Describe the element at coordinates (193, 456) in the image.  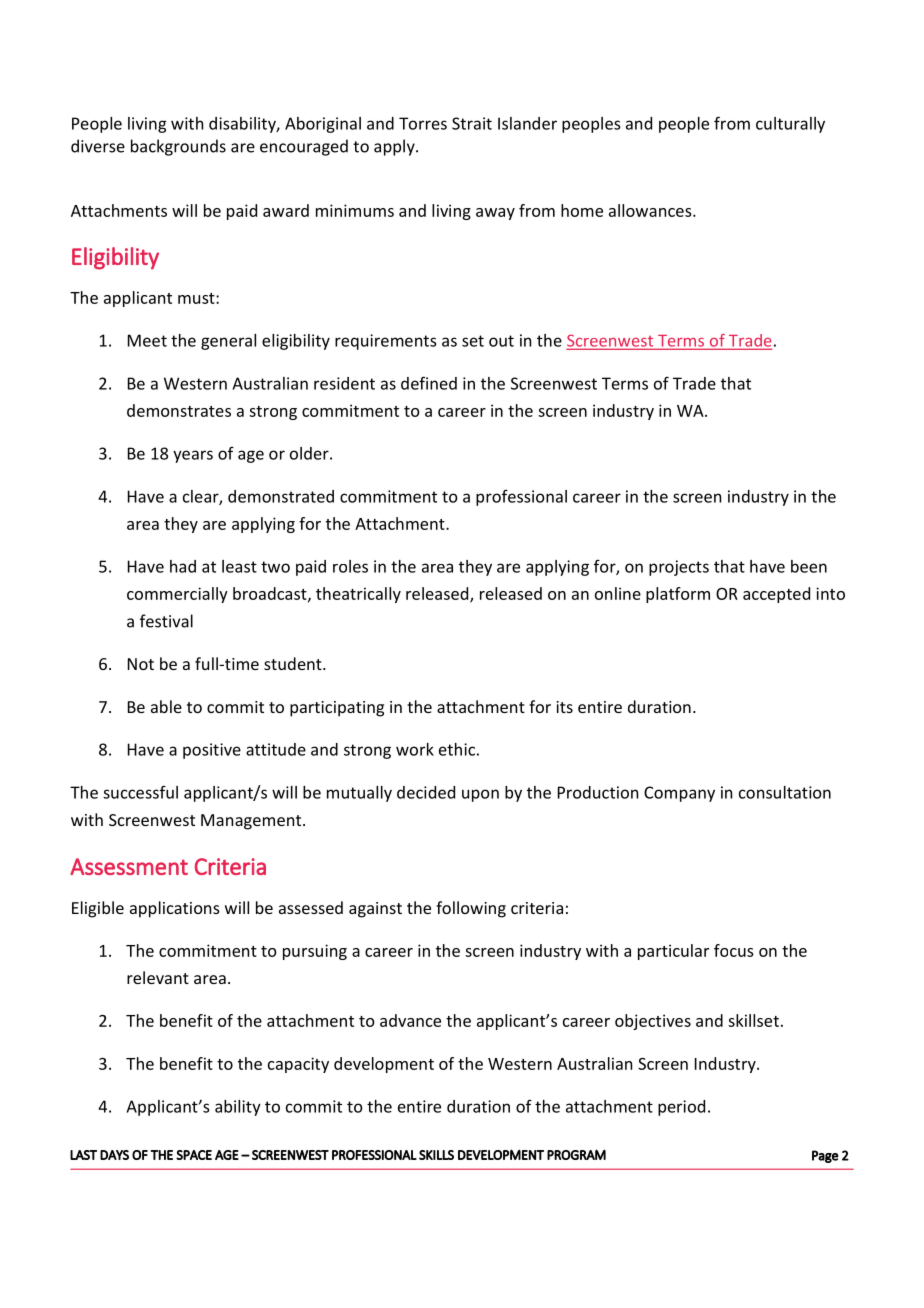
I see `years` at that location.
